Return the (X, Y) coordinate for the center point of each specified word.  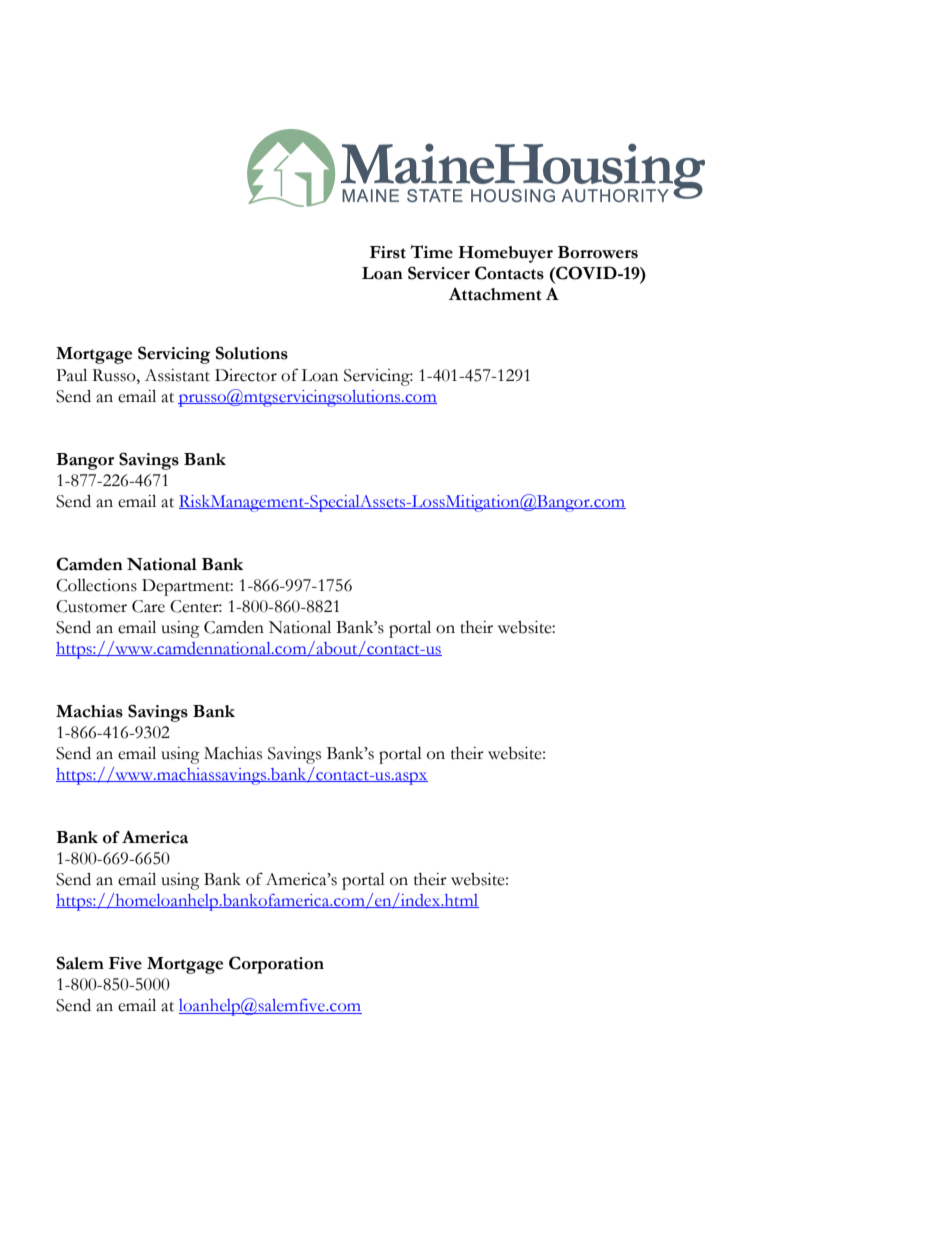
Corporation (276, 965)
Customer (91, 606)
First (388, 252)
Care (148, 606)
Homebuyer (505, 254)
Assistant (177, 375)
